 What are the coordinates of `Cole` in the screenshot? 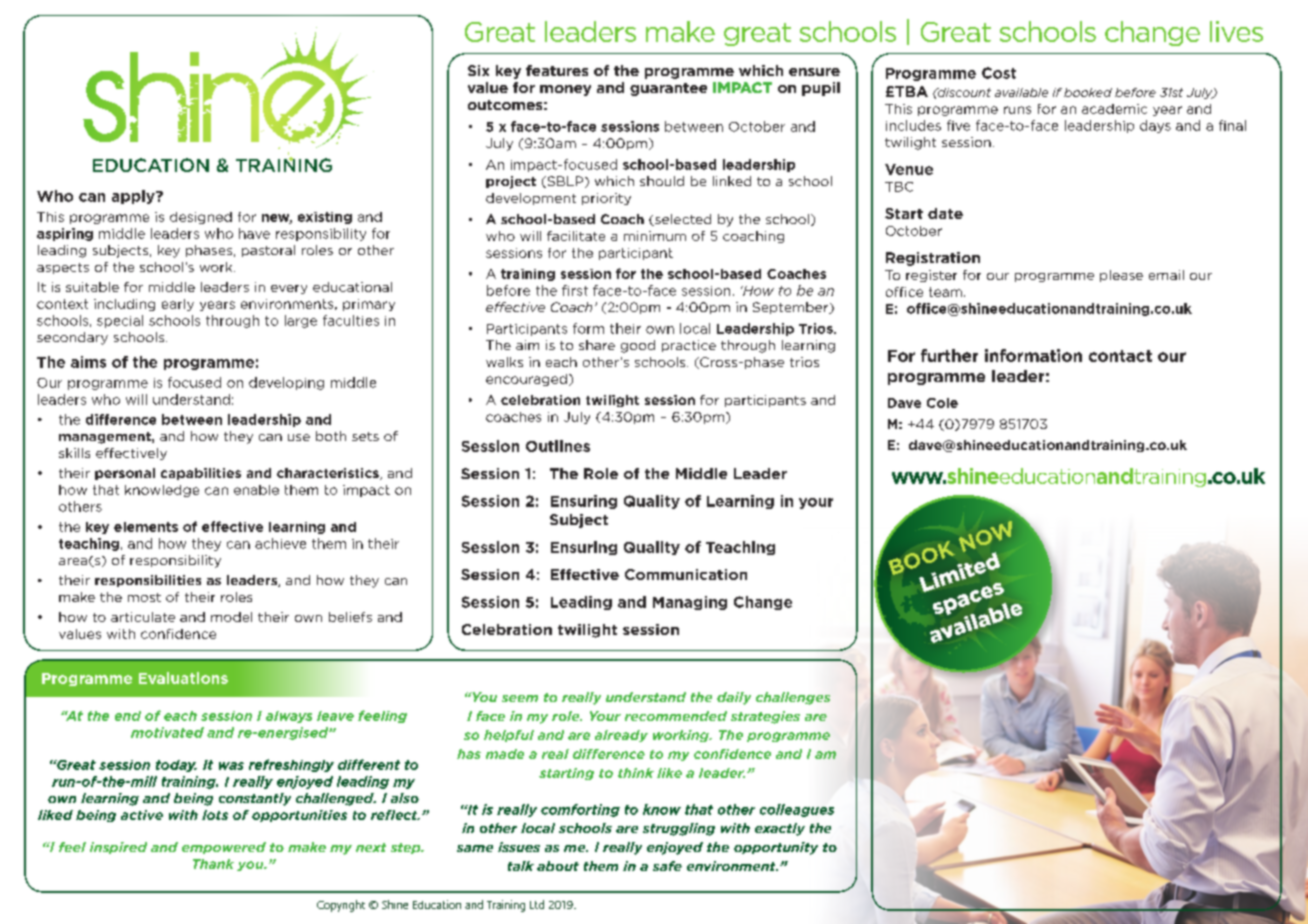 It's located at (942, 403).
